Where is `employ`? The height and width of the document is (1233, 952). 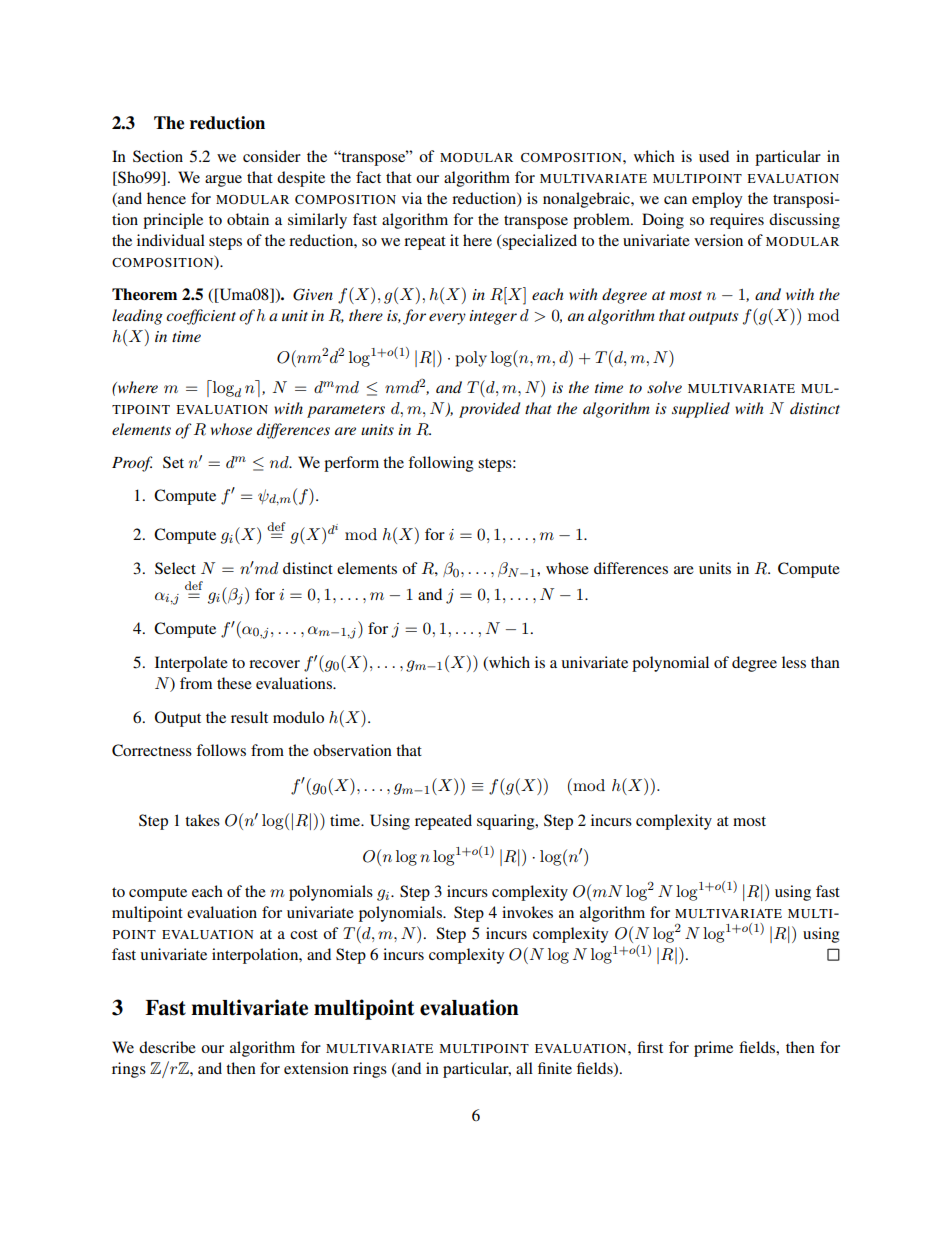 employ is located at coordinates (717, 200).
